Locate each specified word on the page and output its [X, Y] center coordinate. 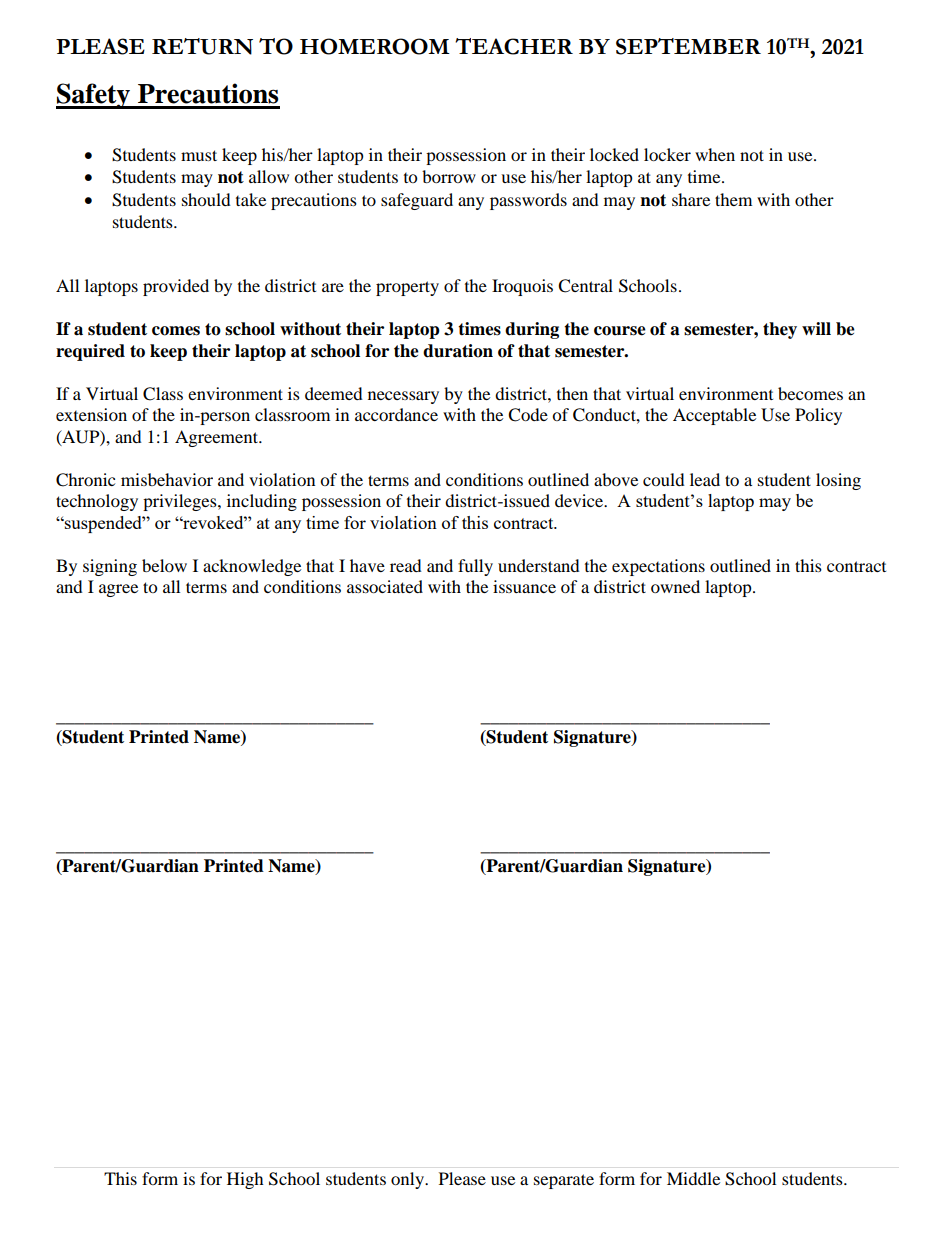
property [407, 288]
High [245, 1180]
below [164, 565]
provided [176, 287]
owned [675, 586]
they [780, 330]
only [409, 1180]
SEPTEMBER [688, 46]
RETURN [202, 46]
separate [564, 1181]
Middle [693, 1178]
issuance [524, 586]
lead [705, 479]
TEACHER [514, 46]
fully [475, 567]
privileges [181, 502]
